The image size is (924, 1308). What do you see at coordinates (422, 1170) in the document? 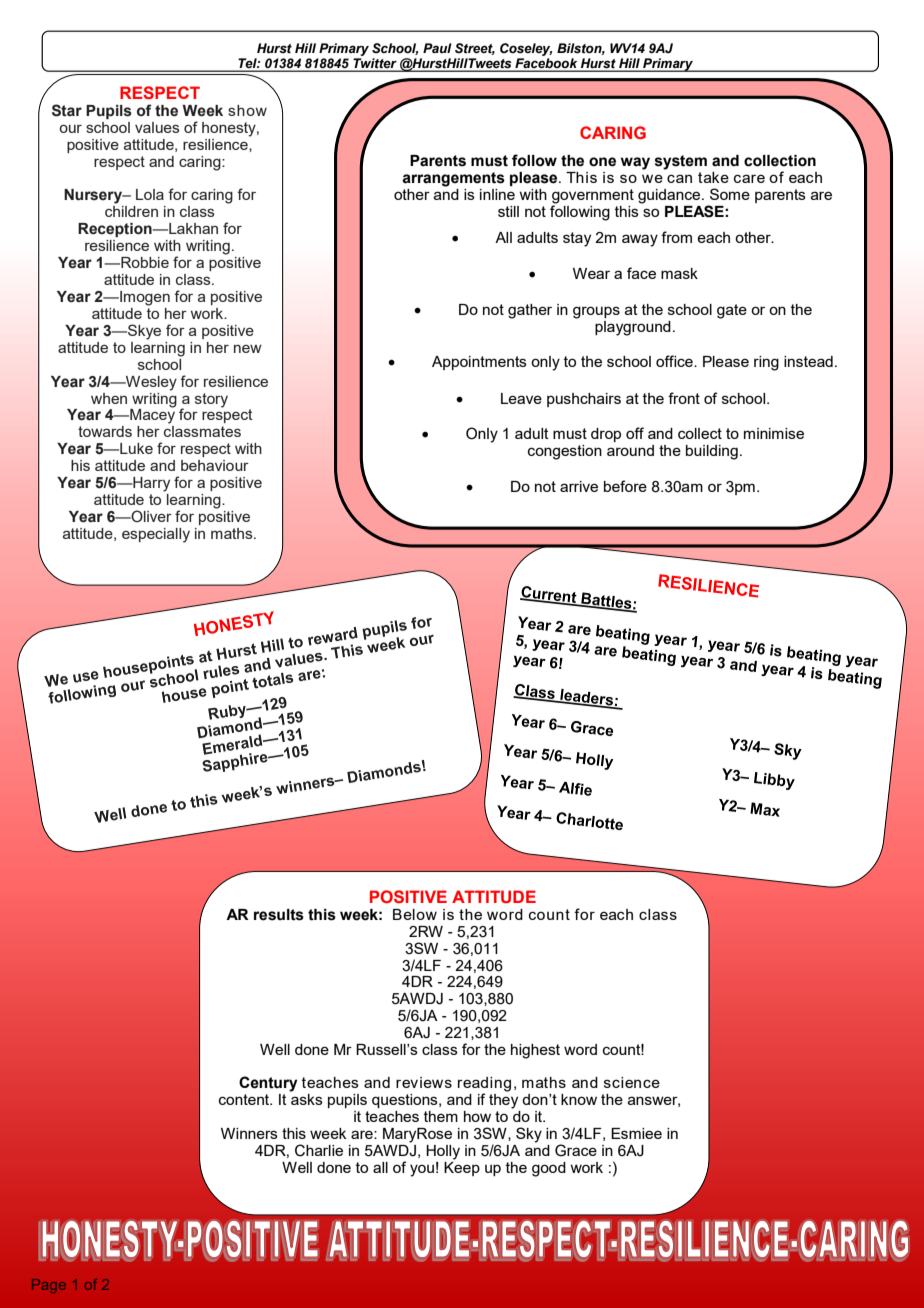
I see `you` at bounding box center [422, 1170].
